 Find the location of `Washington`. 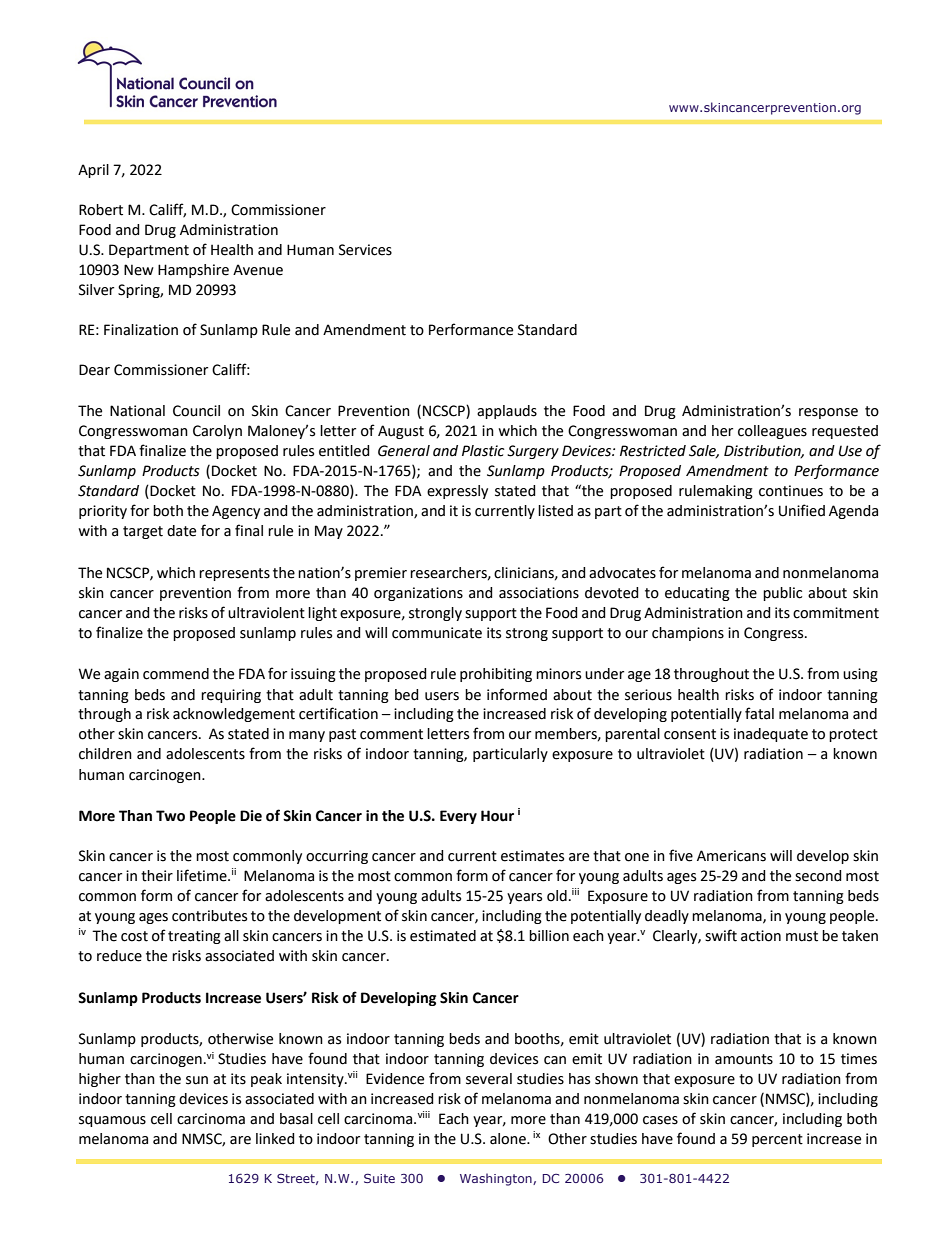

Washington is located at coordinates (497, 1179).
